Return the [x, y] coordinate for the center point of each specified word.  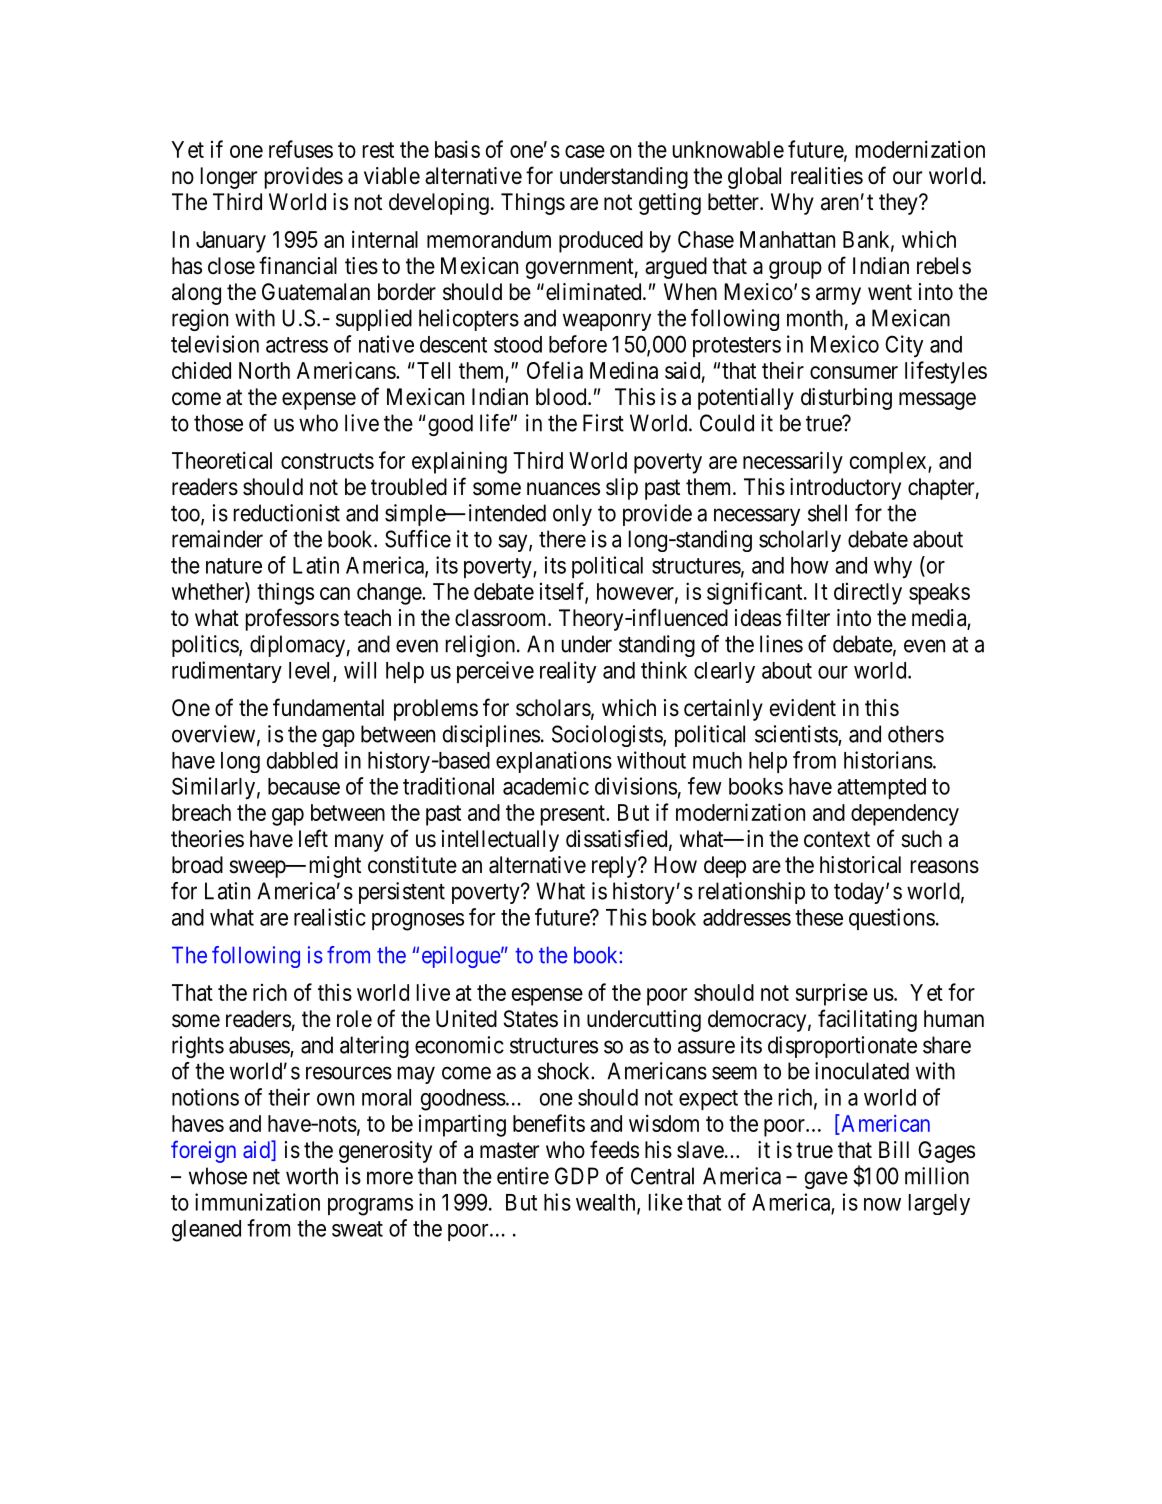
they [899, 204]
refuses [301, 149]
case [585, 151]
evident [803, 708]
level [311, 671]
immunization [257, 1202]
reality [568, 672]
